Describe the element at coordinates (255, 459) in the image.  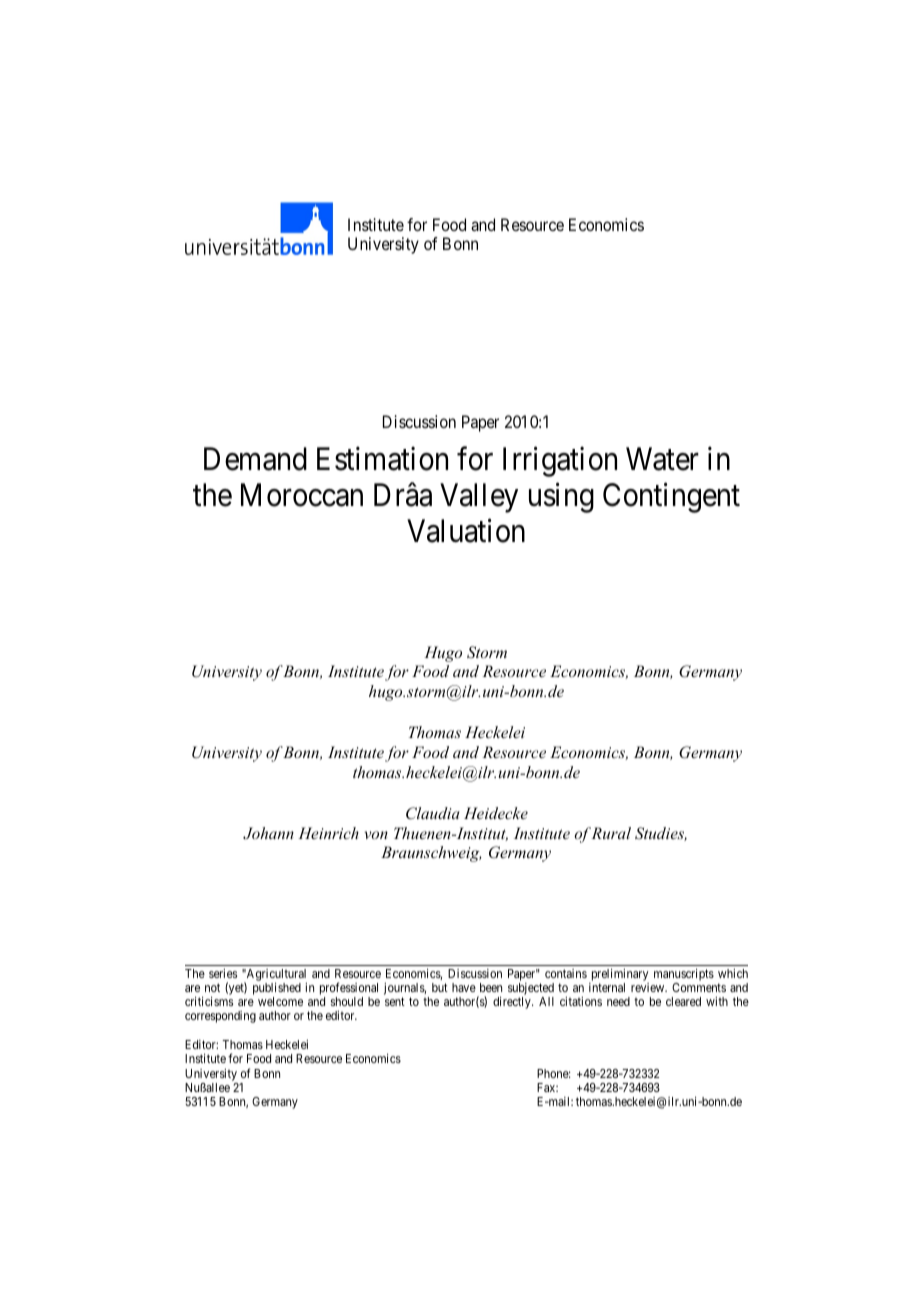
I see `Demand` at that location.
